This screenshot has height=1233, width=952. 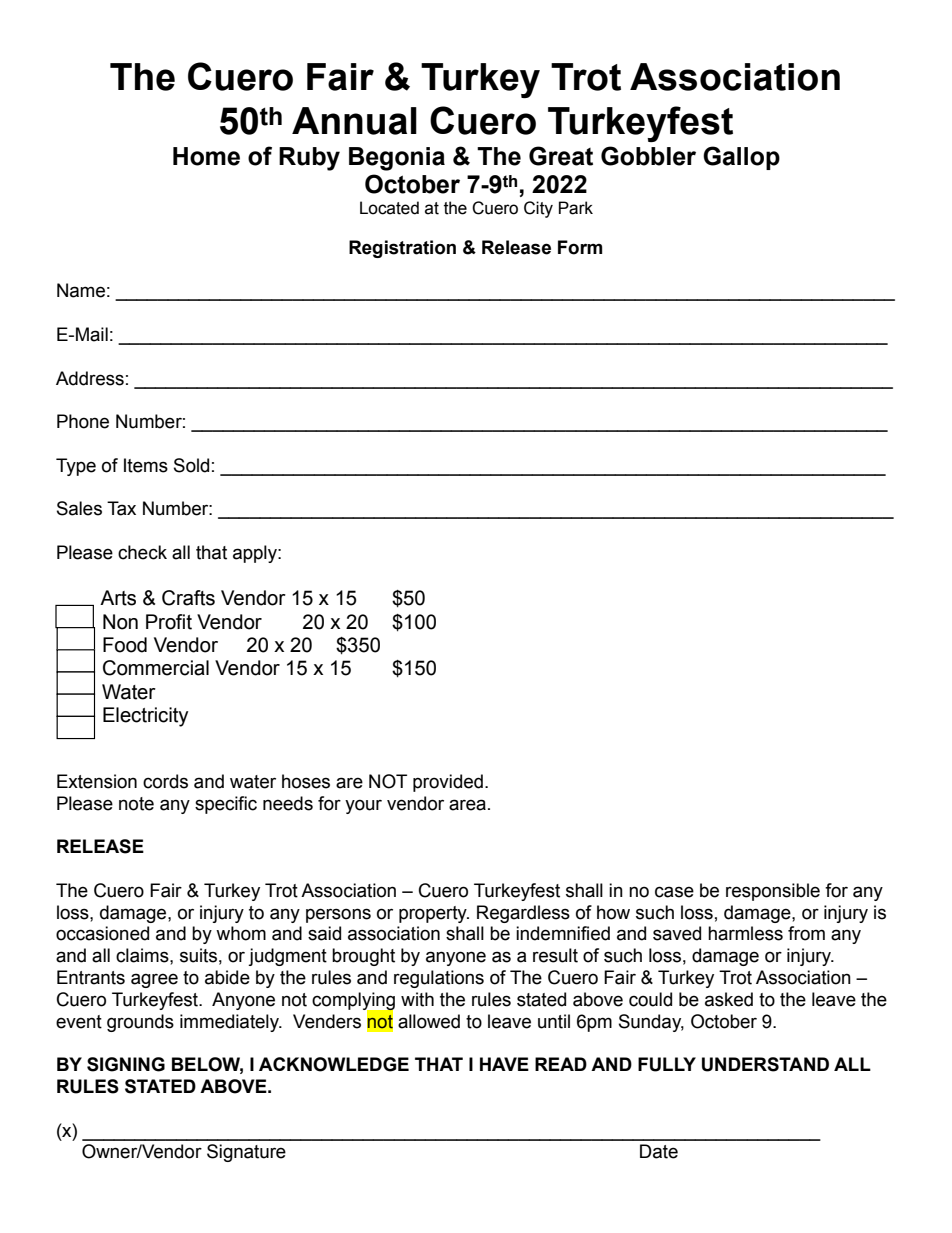 What do you see at coordinates (206, 156) in the screenshot?
I see `Home` at bounding box center [206, 156].
